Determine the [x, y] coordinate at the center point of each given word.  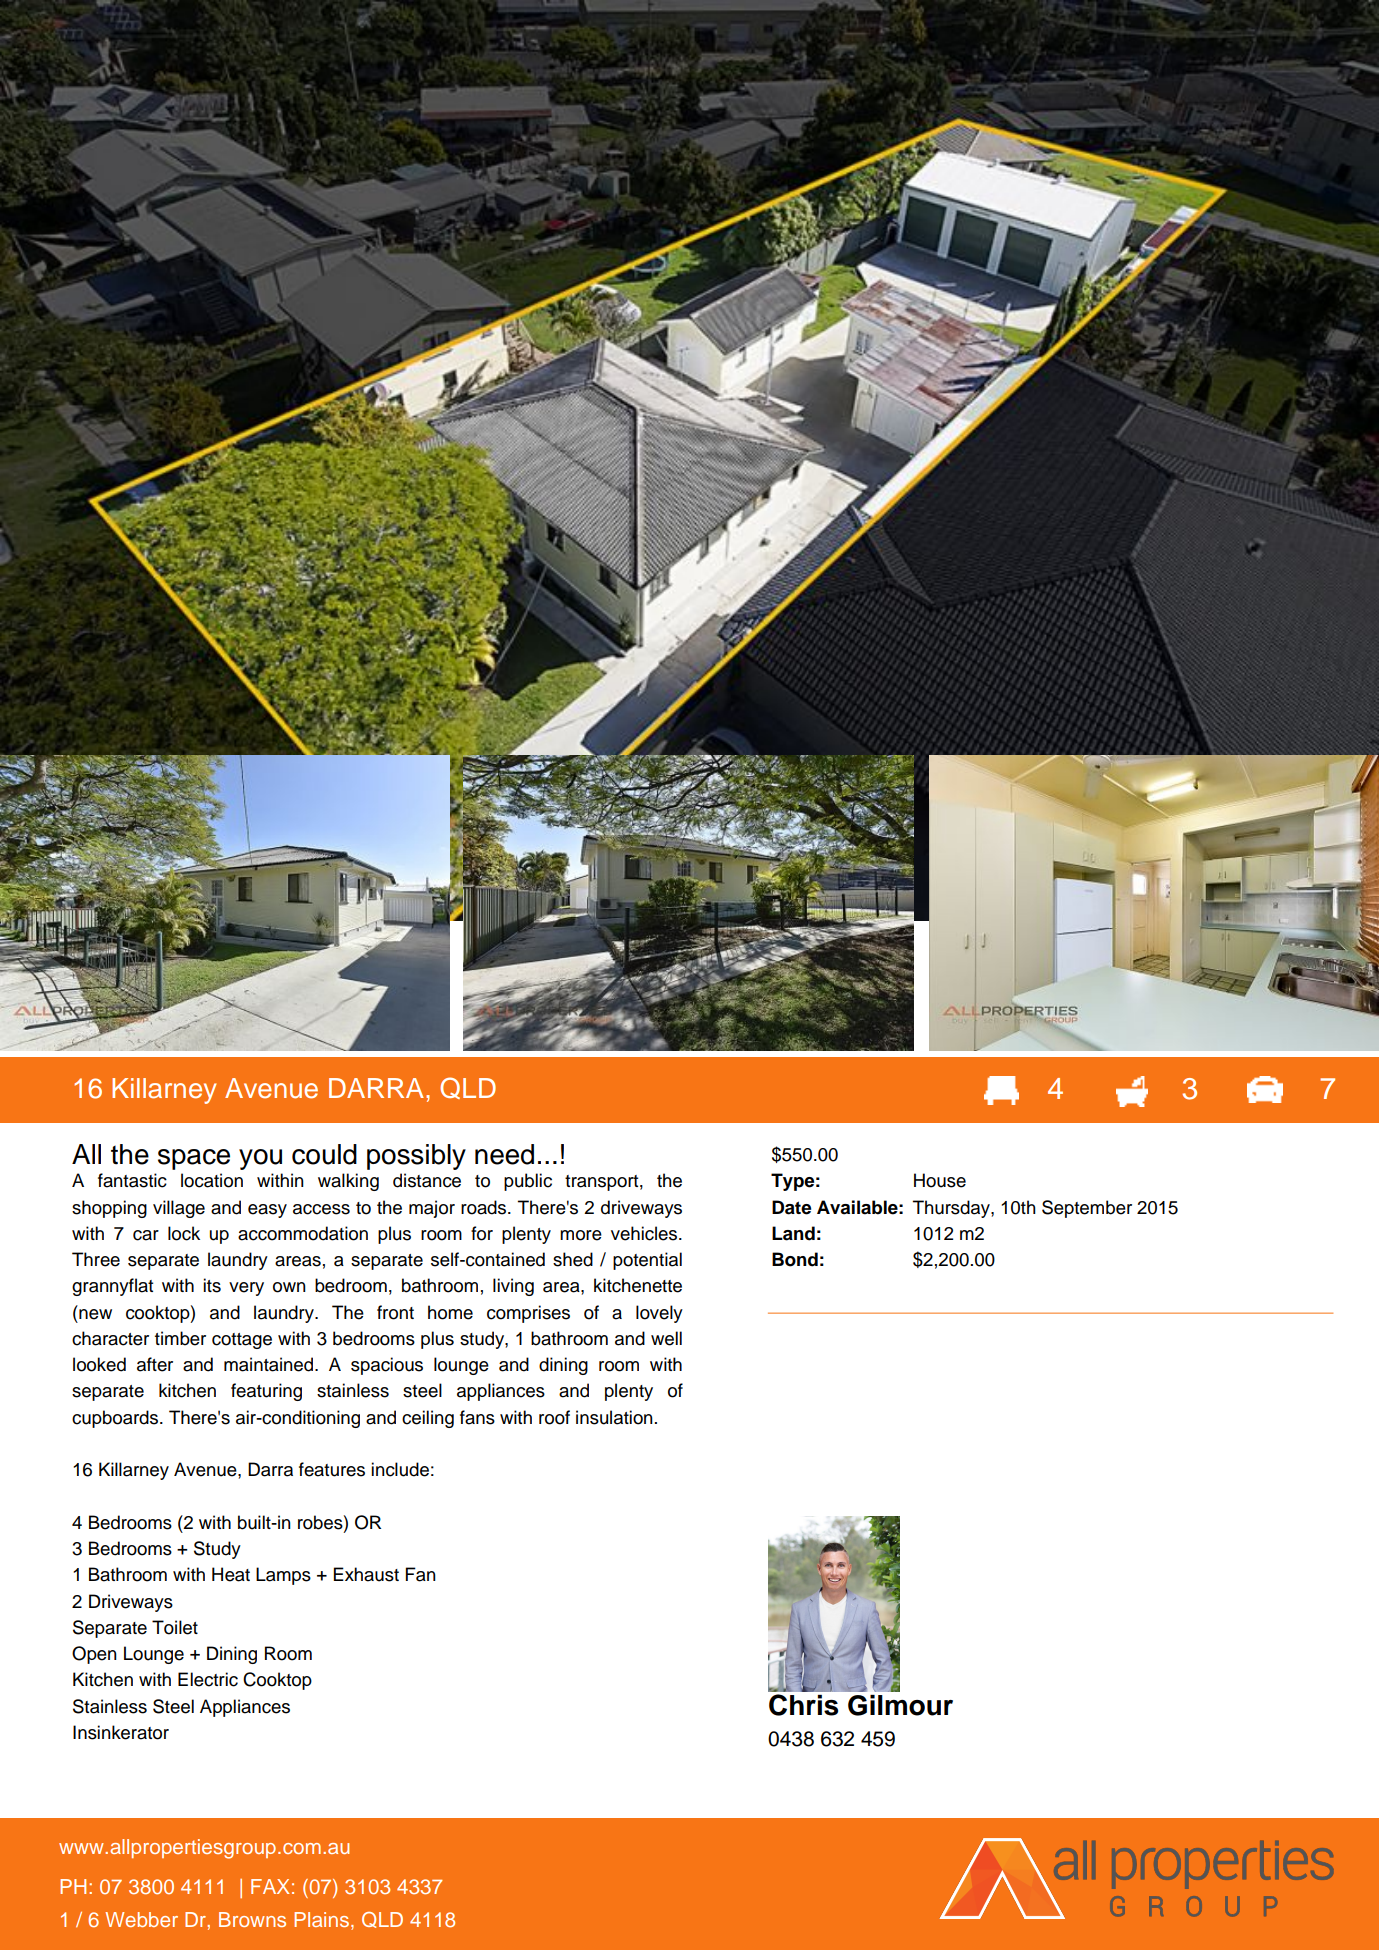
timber [180, 1338]
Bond [795, 1259]
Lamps [283, 1576]
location [212, 1180]
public [528, 1182]
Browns [252, 1919]
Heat [231, 1574]
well [666, 1338]
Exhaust [366, 1574]
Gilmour [900, 1705]
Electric [208, 1679]
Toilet [175, 1627]
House [940, 1180]
